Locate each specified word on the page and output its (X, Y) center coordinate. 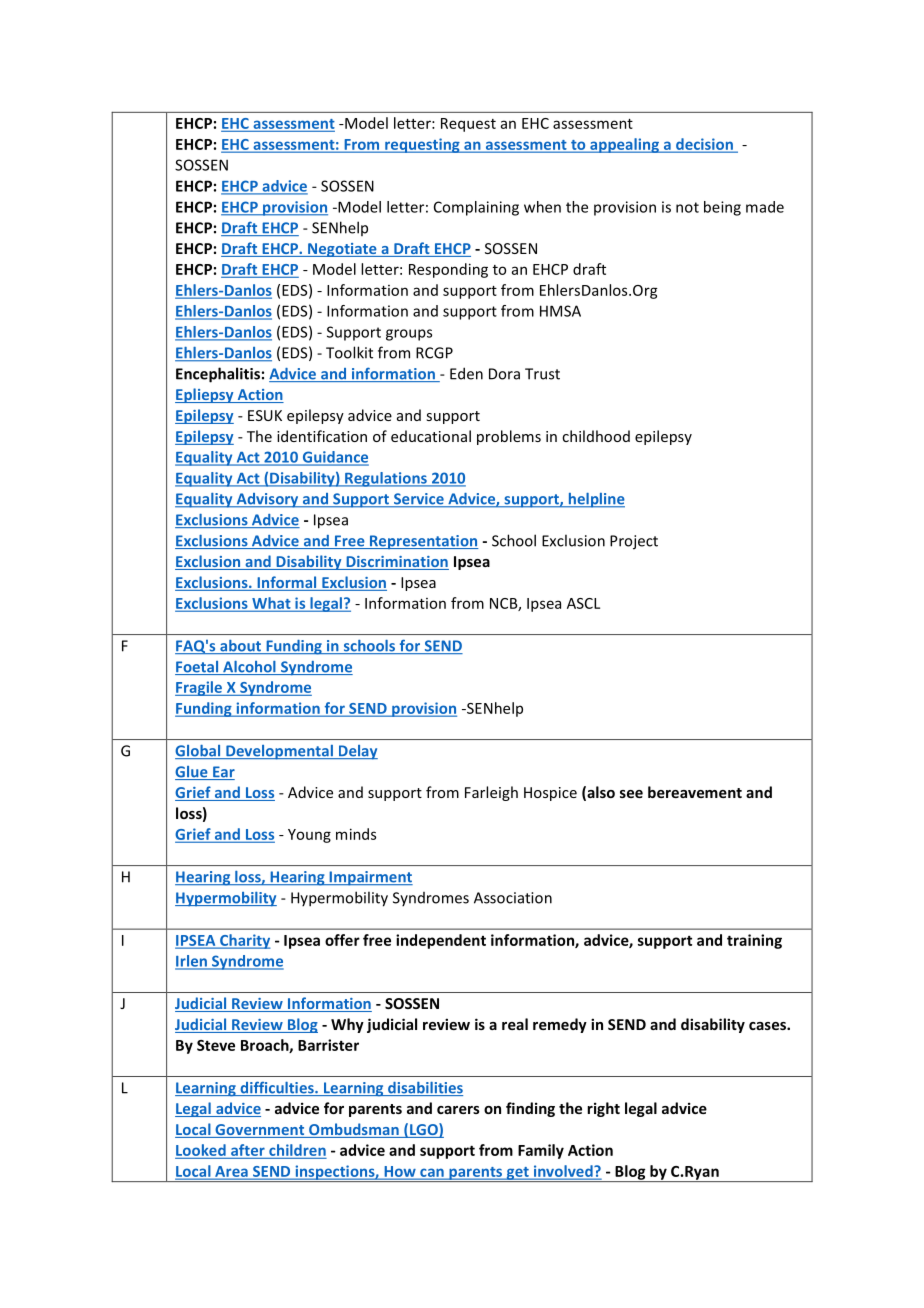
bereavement (695, 792)
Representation (423, 542)
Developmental (279, 752)
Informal (287, 583)
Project (634, 542)
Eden (466, 373)
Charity (244, 941)
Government (260, 1131)
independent (441, 941)
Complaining (476, 208)
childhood (596, 436)
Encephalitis (218, 375)
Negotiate (342, 250)
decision (704, 145)
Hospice (550, 794)
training (754, 941)
